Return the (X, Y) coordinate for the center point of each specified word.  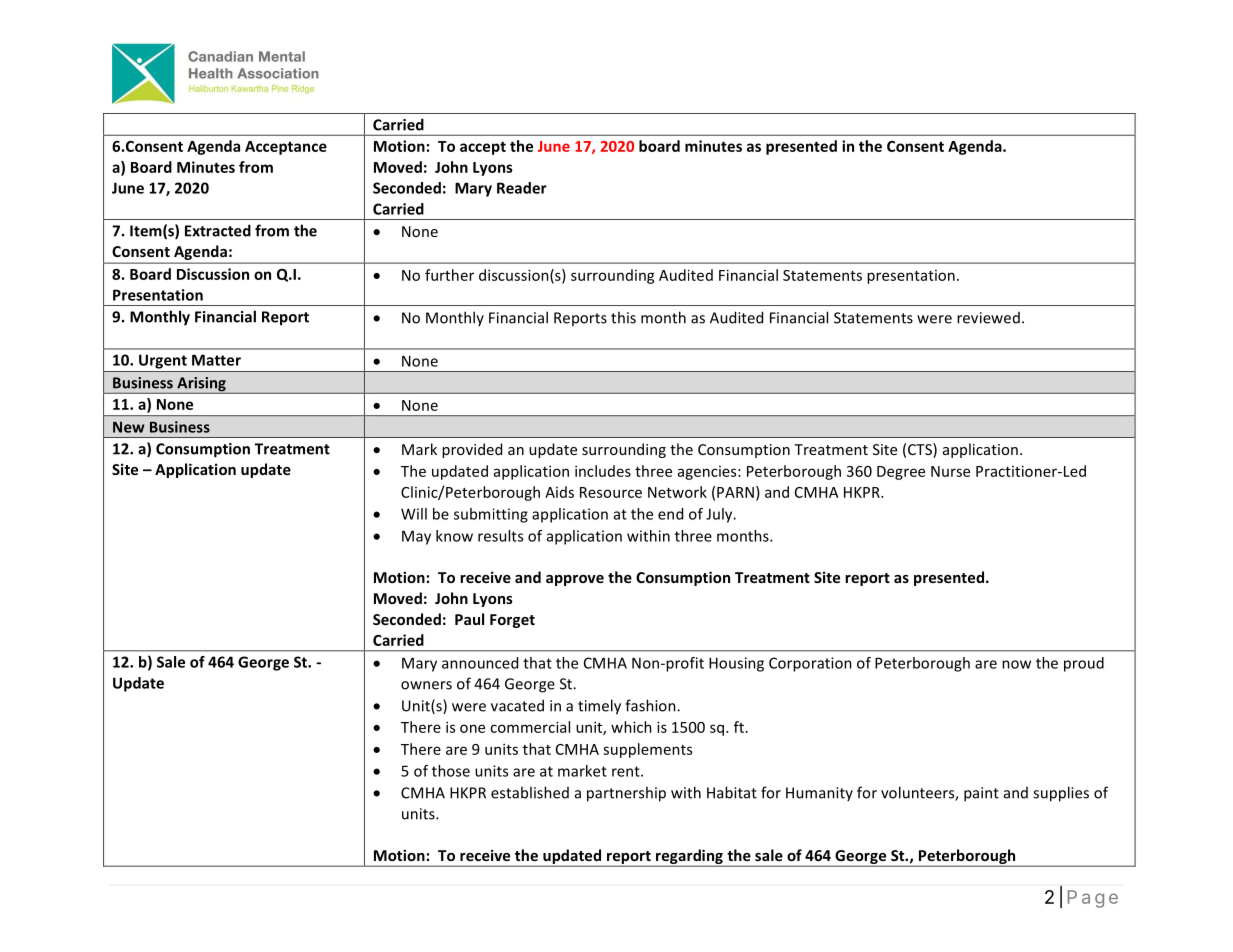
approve (575, 580)
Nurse (950, 471)
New (129, 427)
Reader (522, 188)
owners (426, 685)
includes (603, 471)
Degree (901, 473)
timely (599, 707)
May (416, 537)
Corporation (810, 664)
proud (1084, 664)
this (623, 317)
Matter (216, 360)
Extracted (218, 230)
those (451, 771)
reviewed (988, 318)
